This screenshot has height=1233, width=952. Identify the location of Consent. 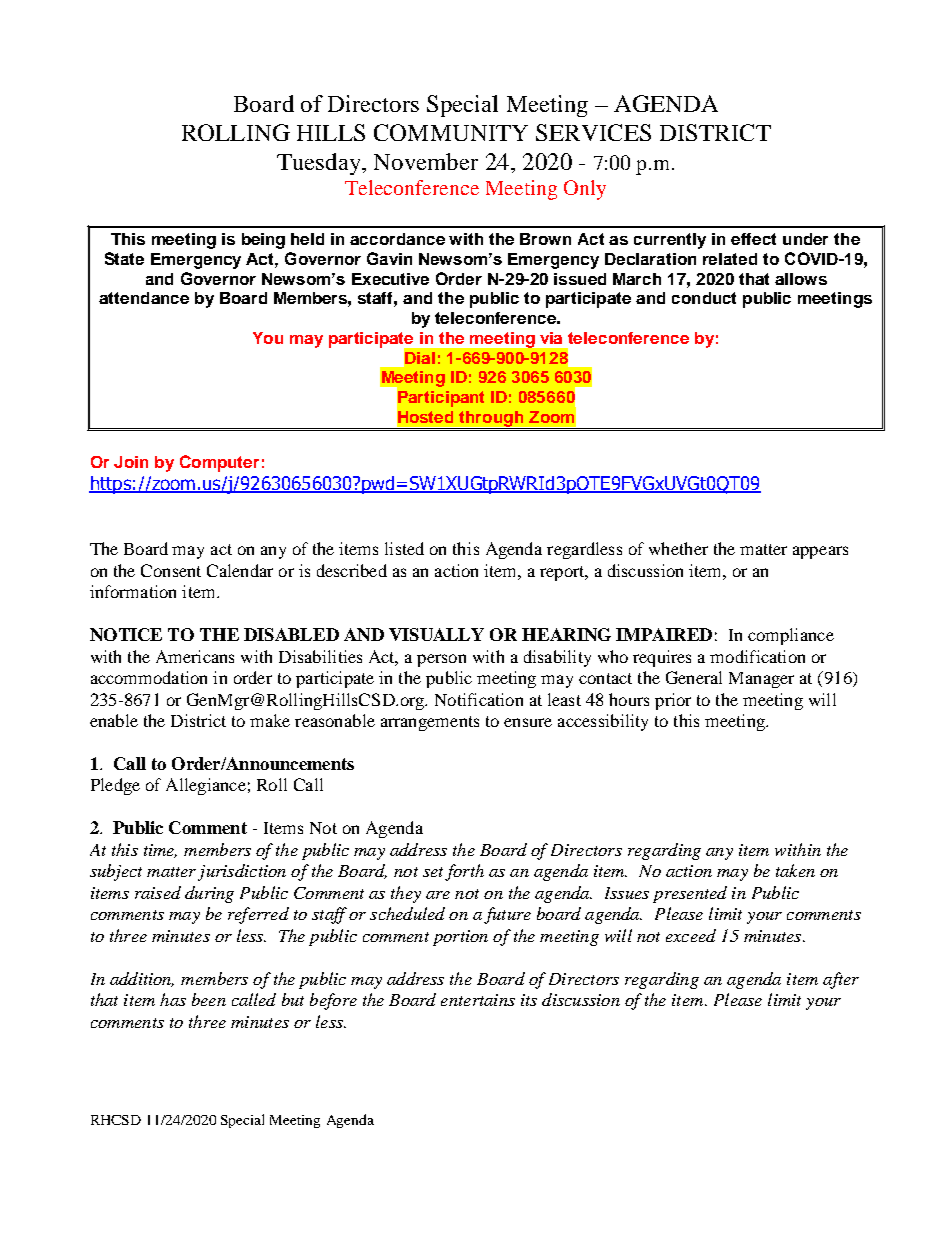
(171, 570).
